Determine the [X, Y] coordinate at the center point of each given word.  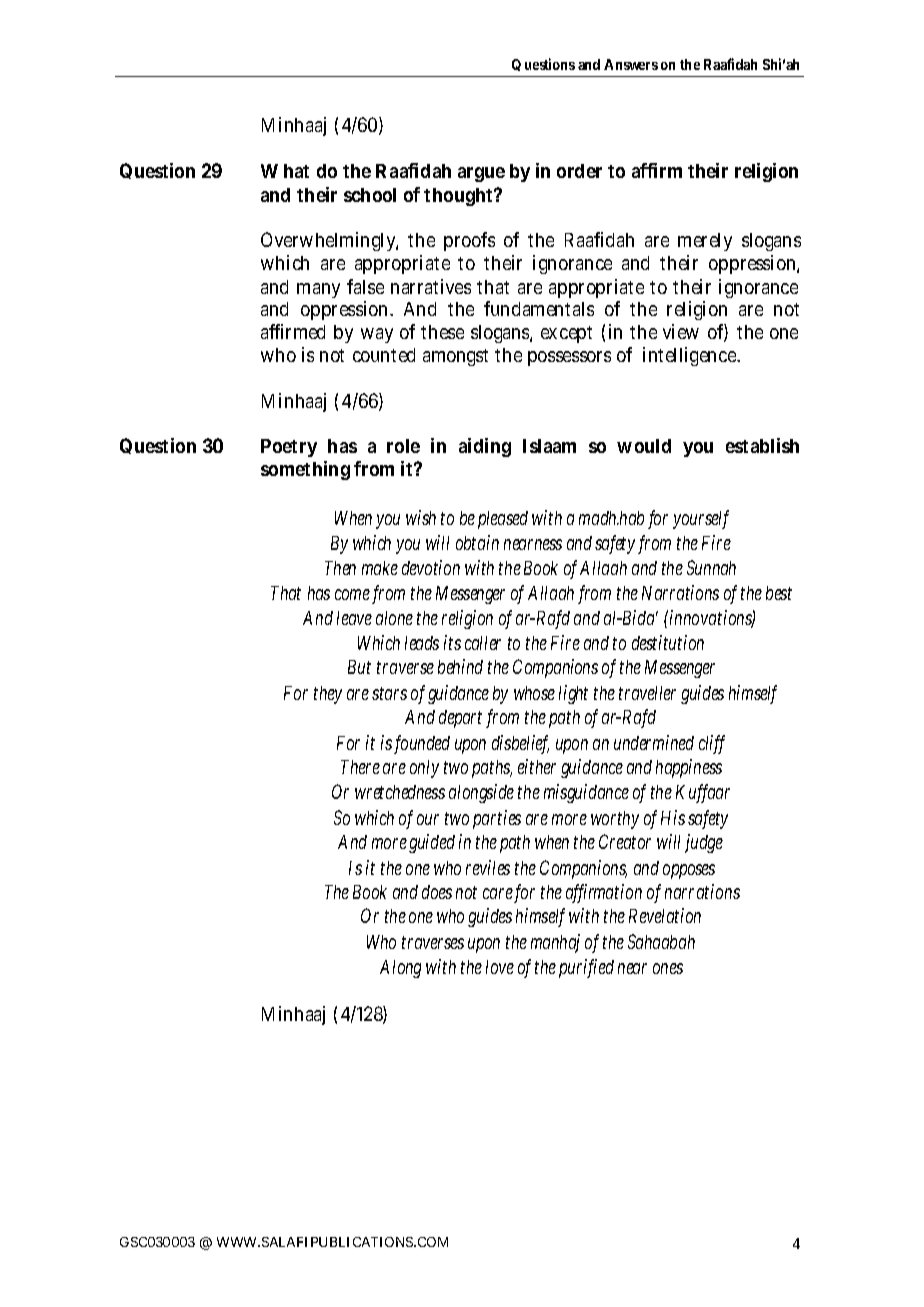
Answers [631, 64]
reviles [488, 867]
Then [340, 568]
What [285, 171]
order [579, 171]
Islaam [549, 446]
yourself [701, 519]
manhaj [555, 943]
